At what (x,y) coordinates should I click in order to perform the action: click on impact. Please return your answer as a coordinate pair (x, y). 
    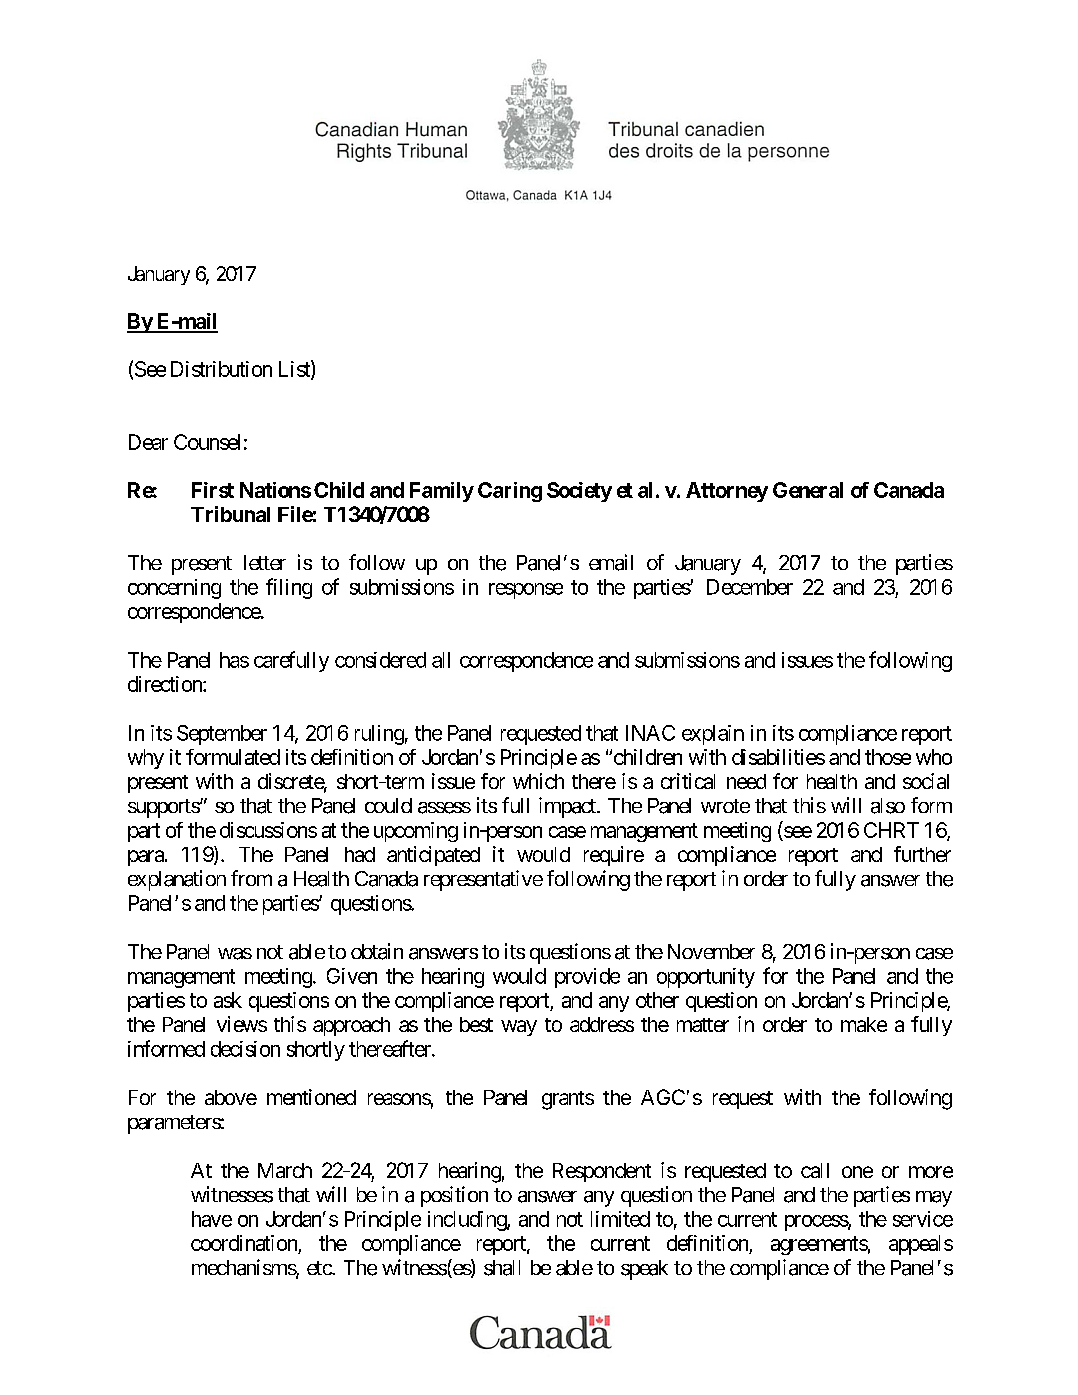
    Looking at the image, I should click on (568, 807).
